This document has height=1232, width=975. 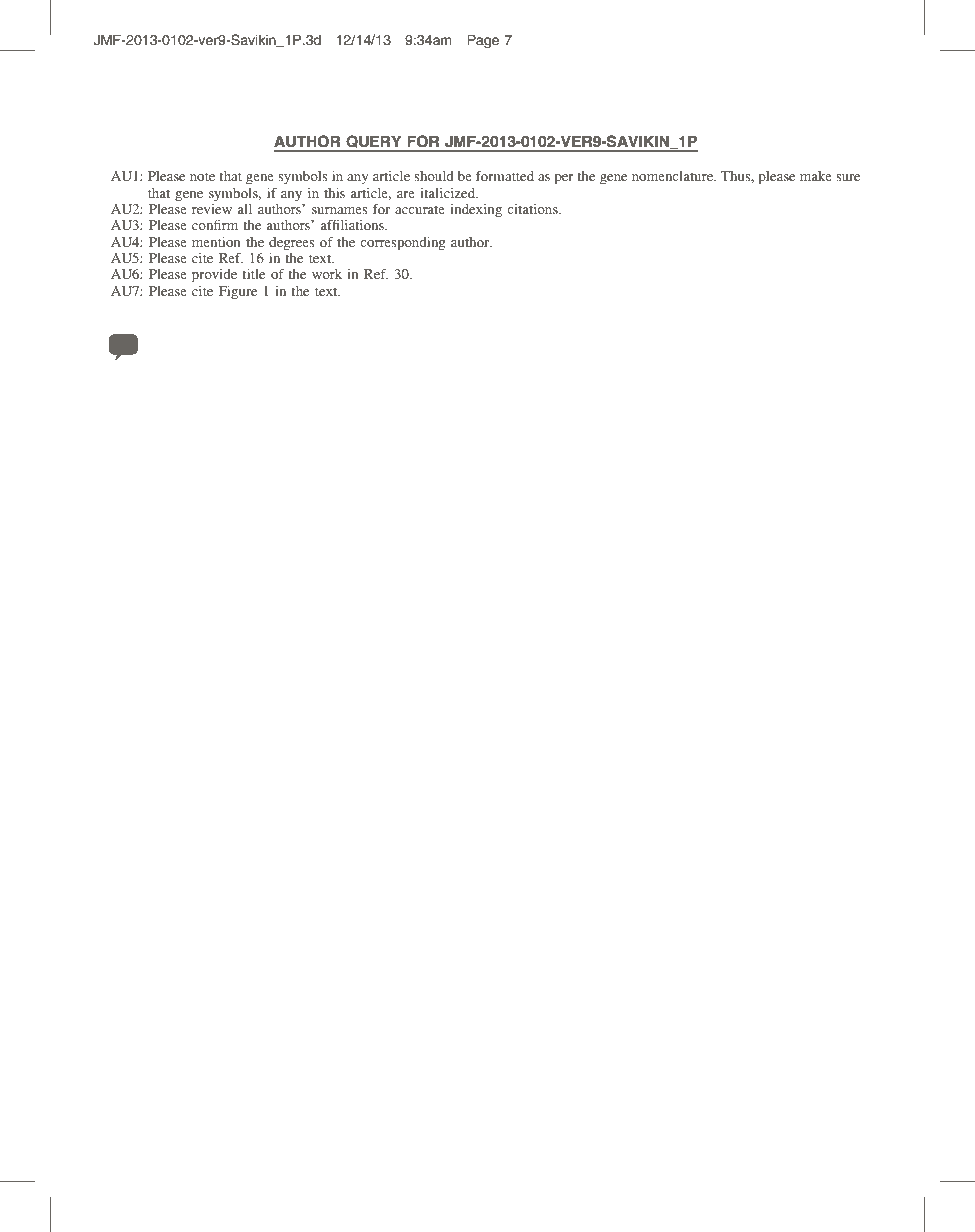 I want to click on Figure, so click(x=238, y=292).
